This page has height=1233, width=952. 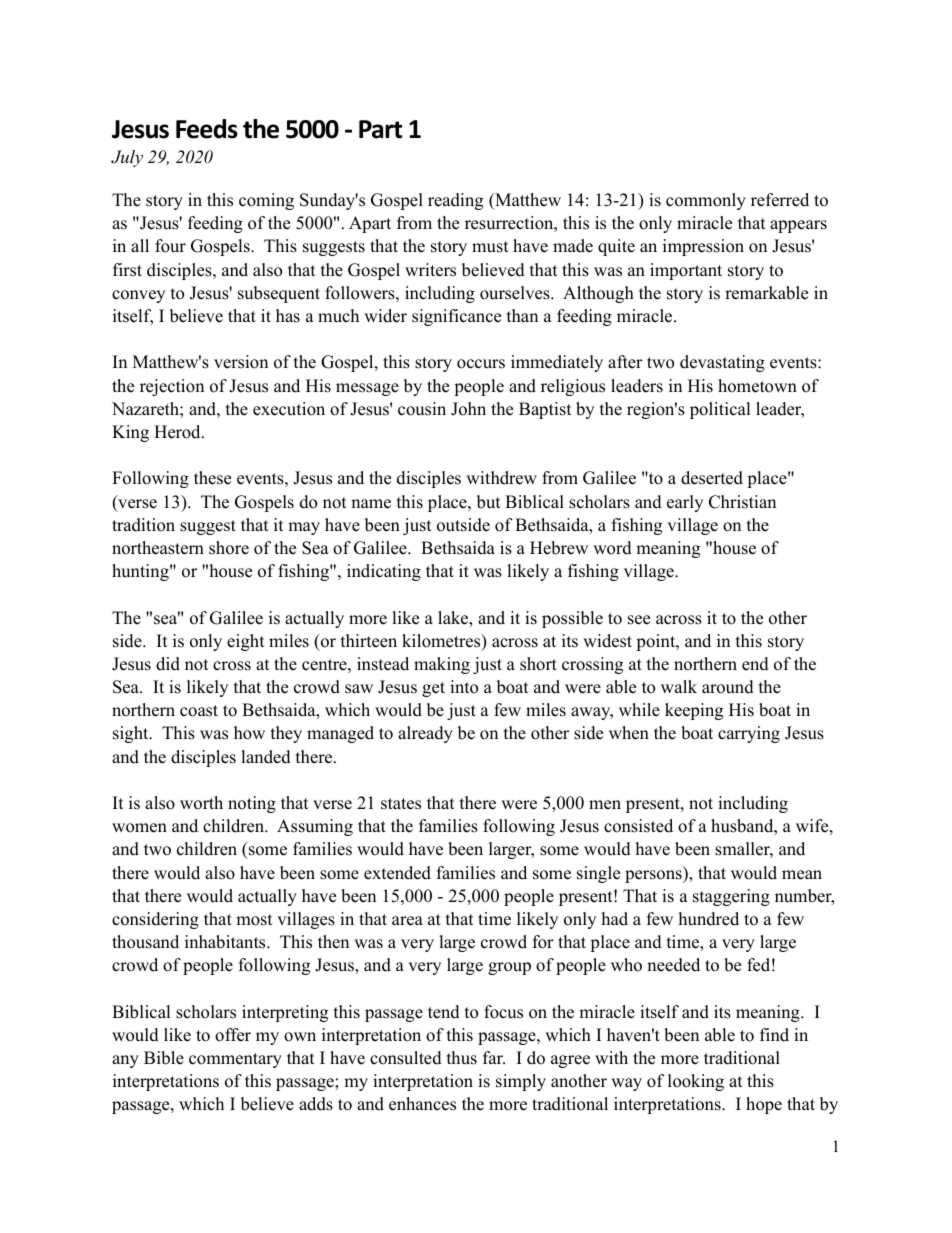 What do you see at coordinates (764, 1105) in the page?
I see `hope` at bounding box center [764, 1105].
